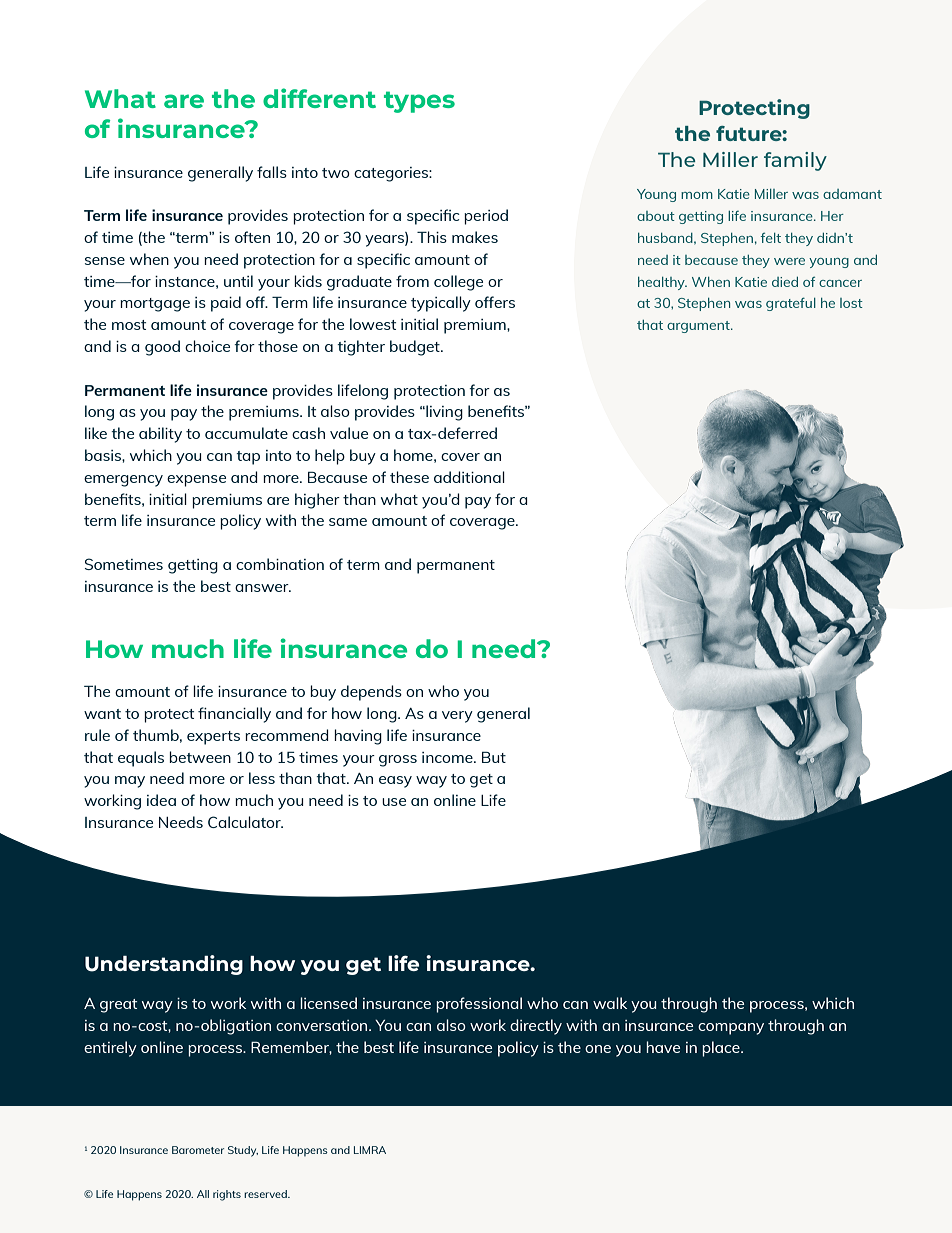  What do you see at coordinates (272, 172) in the document?
I see `falls` at bounding box center [272, 172].
